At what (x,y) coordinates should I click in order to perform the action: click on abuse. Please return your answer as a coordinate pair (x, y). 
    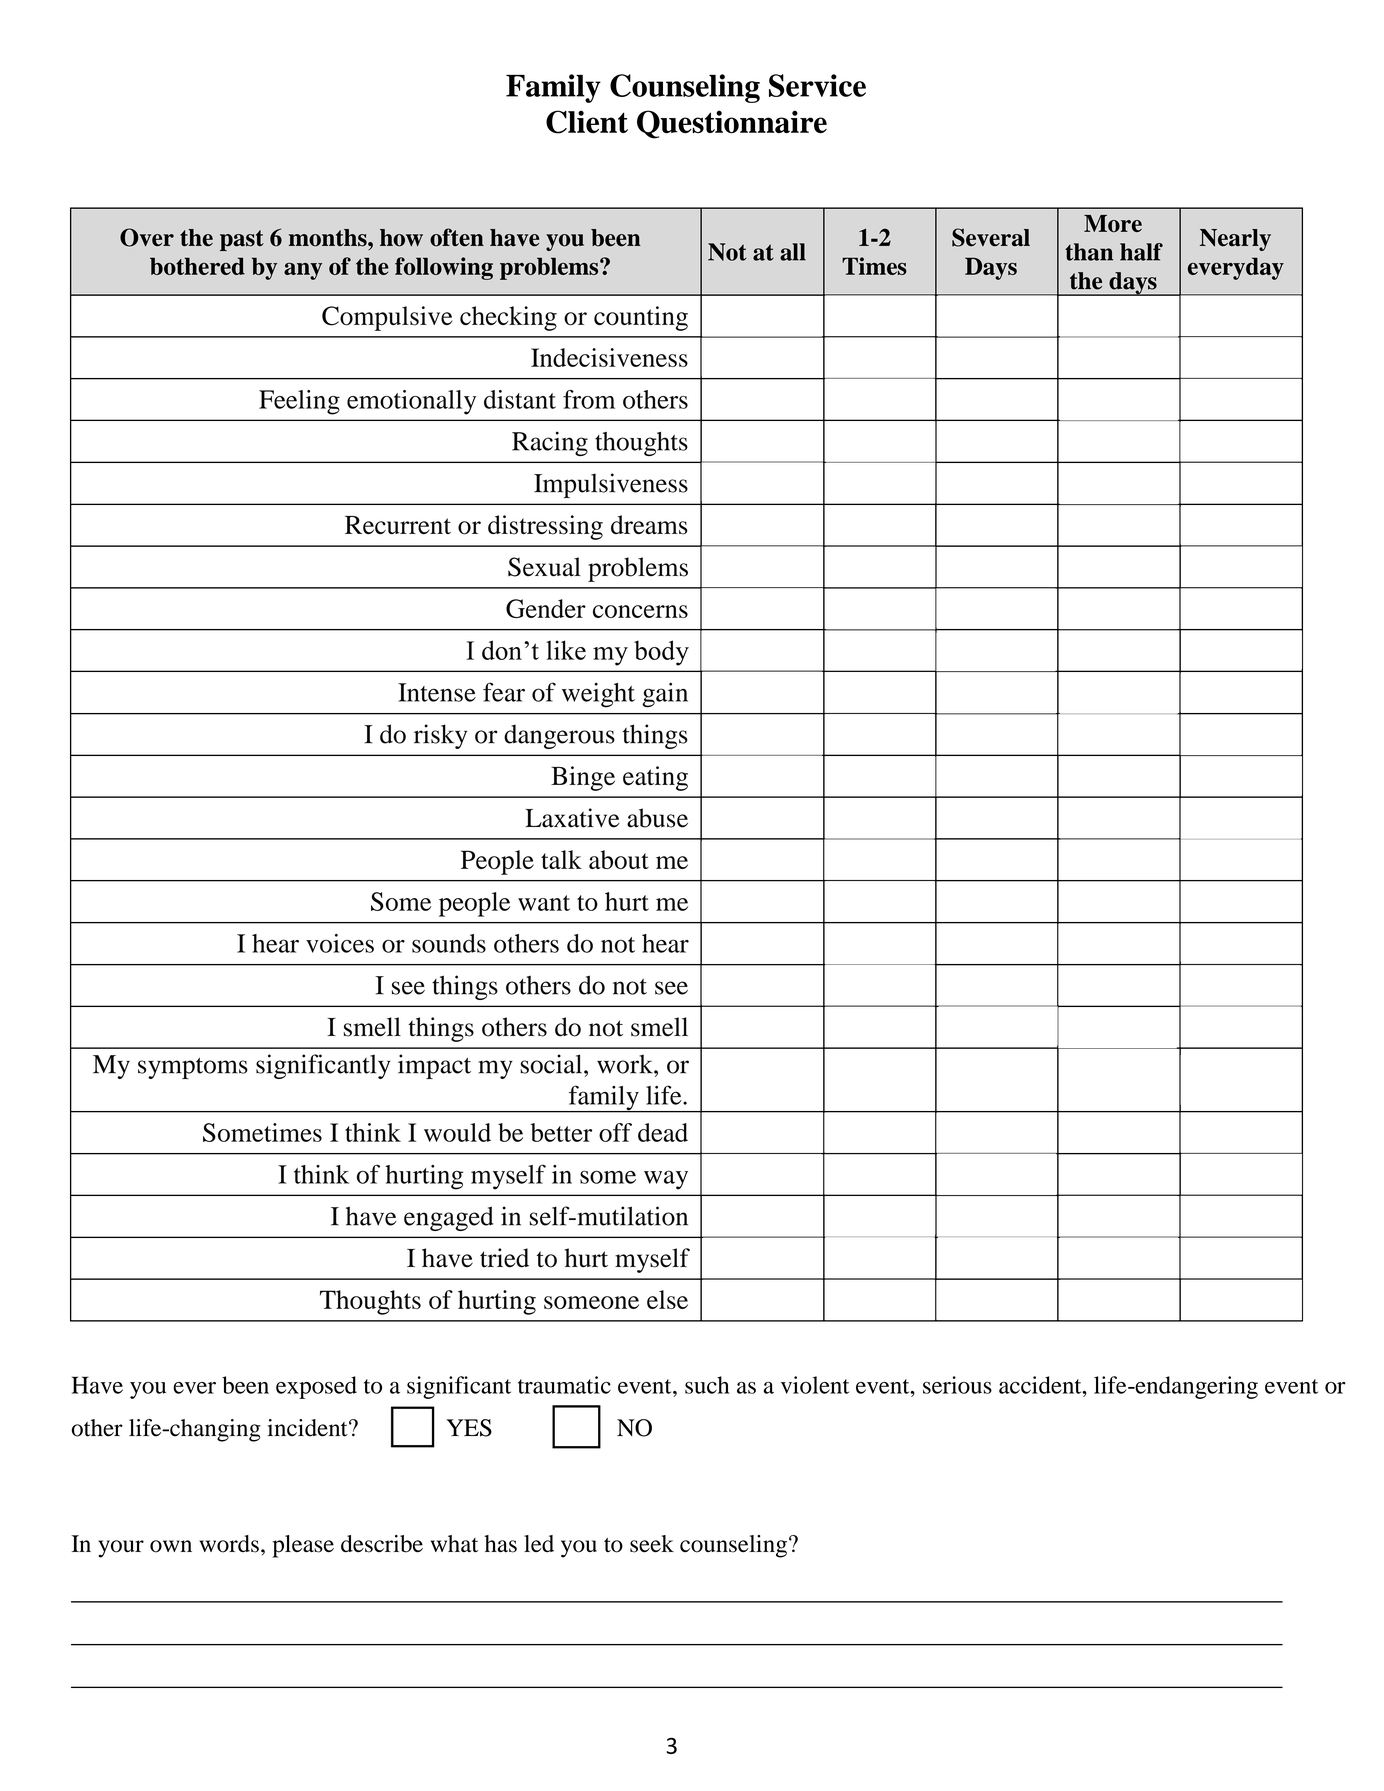
    Looking at the image, I should click on (657, 818).
